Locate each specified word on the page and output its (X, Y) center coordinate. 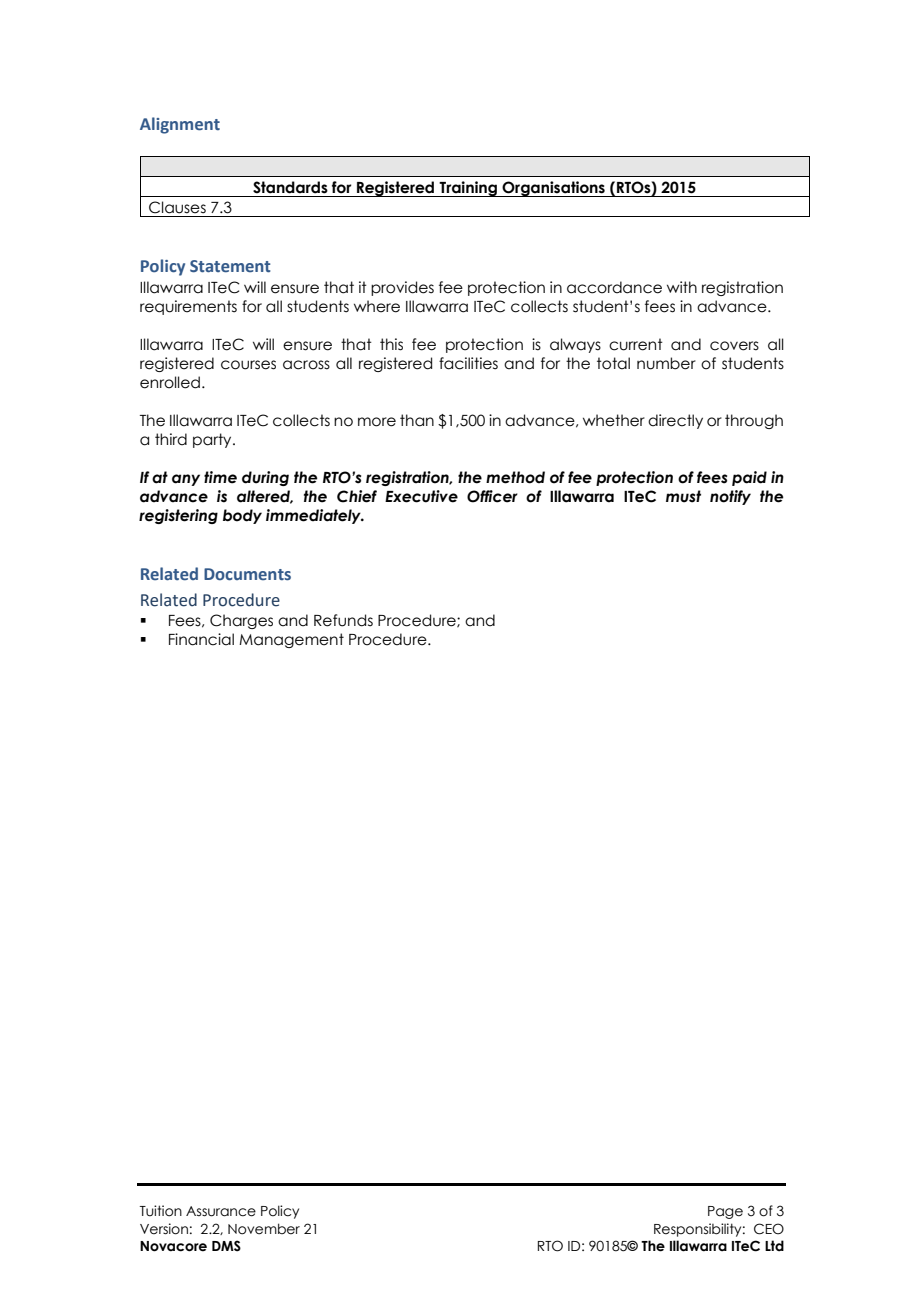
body (242, 516)
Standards (290, 187)
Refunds (343, 620)
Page (725, 1212)
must (683, 496)
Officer (492, 496)
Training (468, 189)
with (682, 287)
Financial (201, 639)
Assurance (221, 1211)
